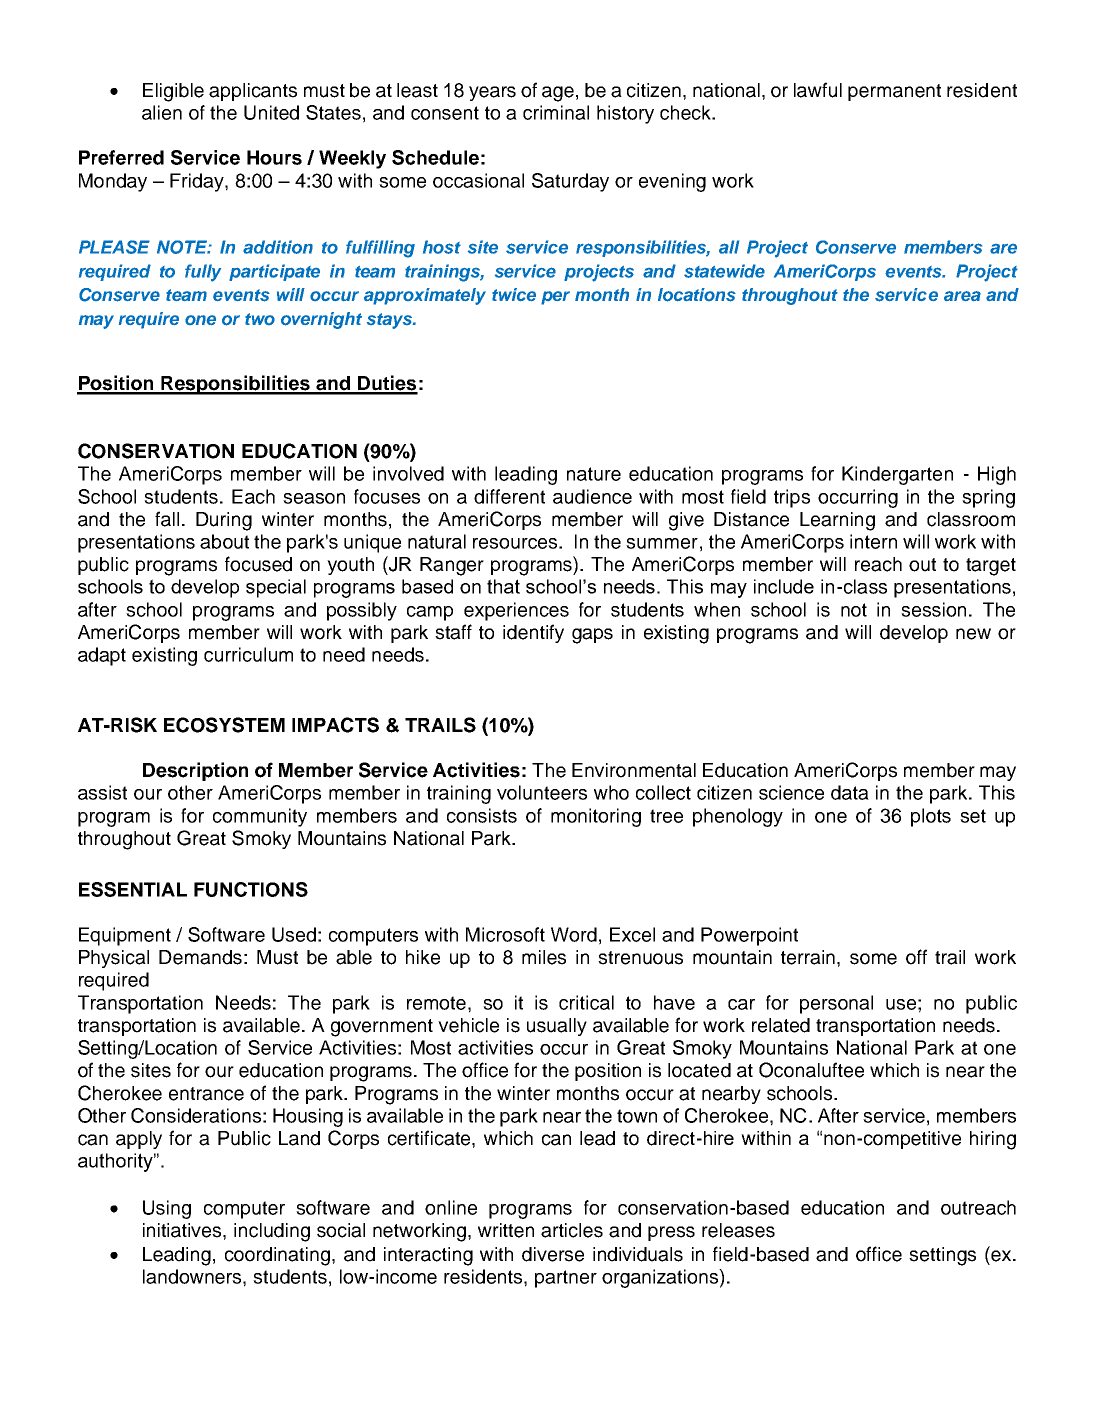 This screenshot has width=1094, height=1416. Describe the element at coordinates (503, 586) in the screenshot. I see `that` at that location.
